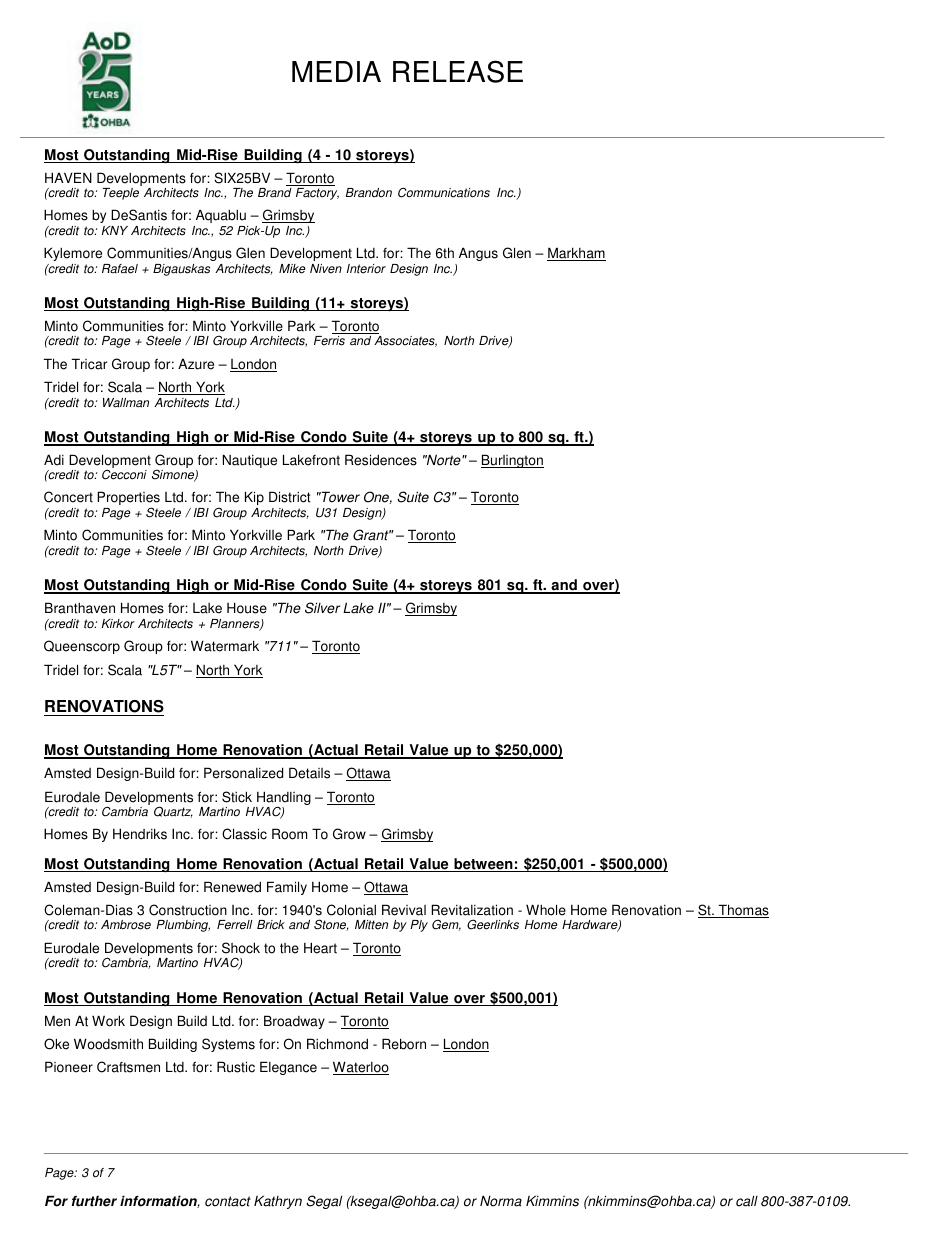  What do you see at coordinates (94, 1201) in the image?
I see `further` at bounding box center [94, 1201].
